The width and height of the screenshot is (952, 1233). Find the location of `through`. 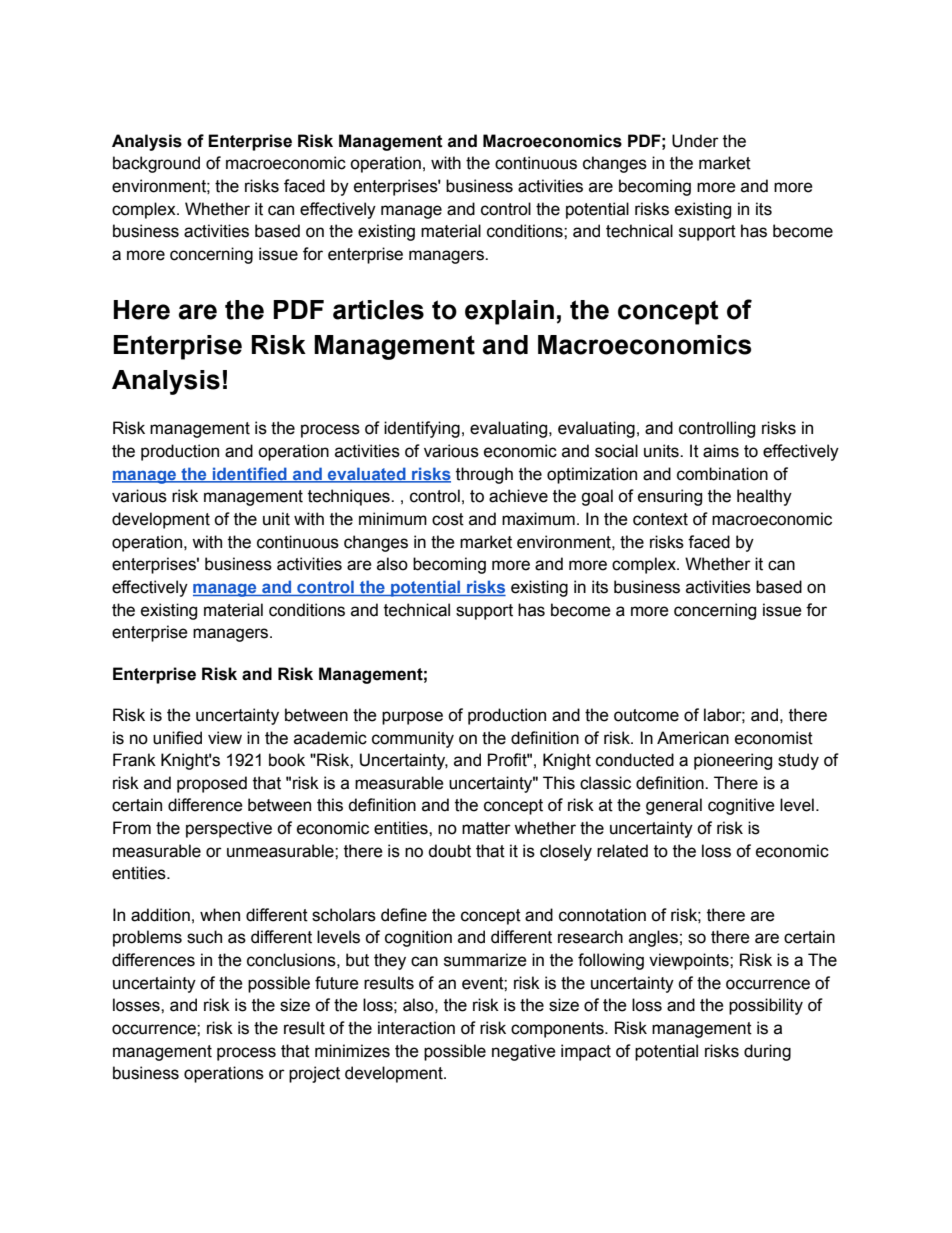

through is located at coordinates (484, 475).
